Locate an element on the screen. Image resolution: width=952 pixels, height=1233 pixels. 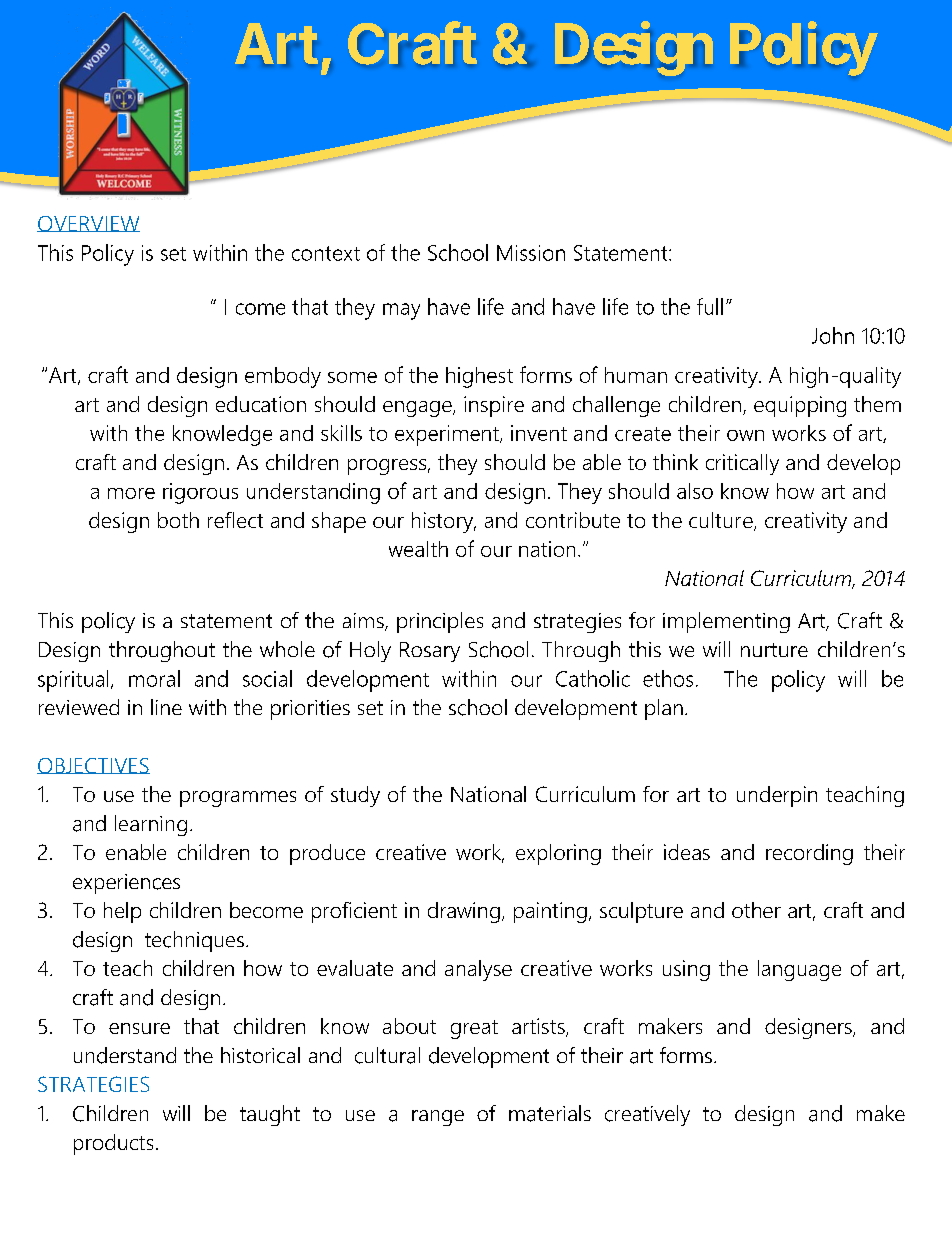
products is located at coordinates (113, 1144).
